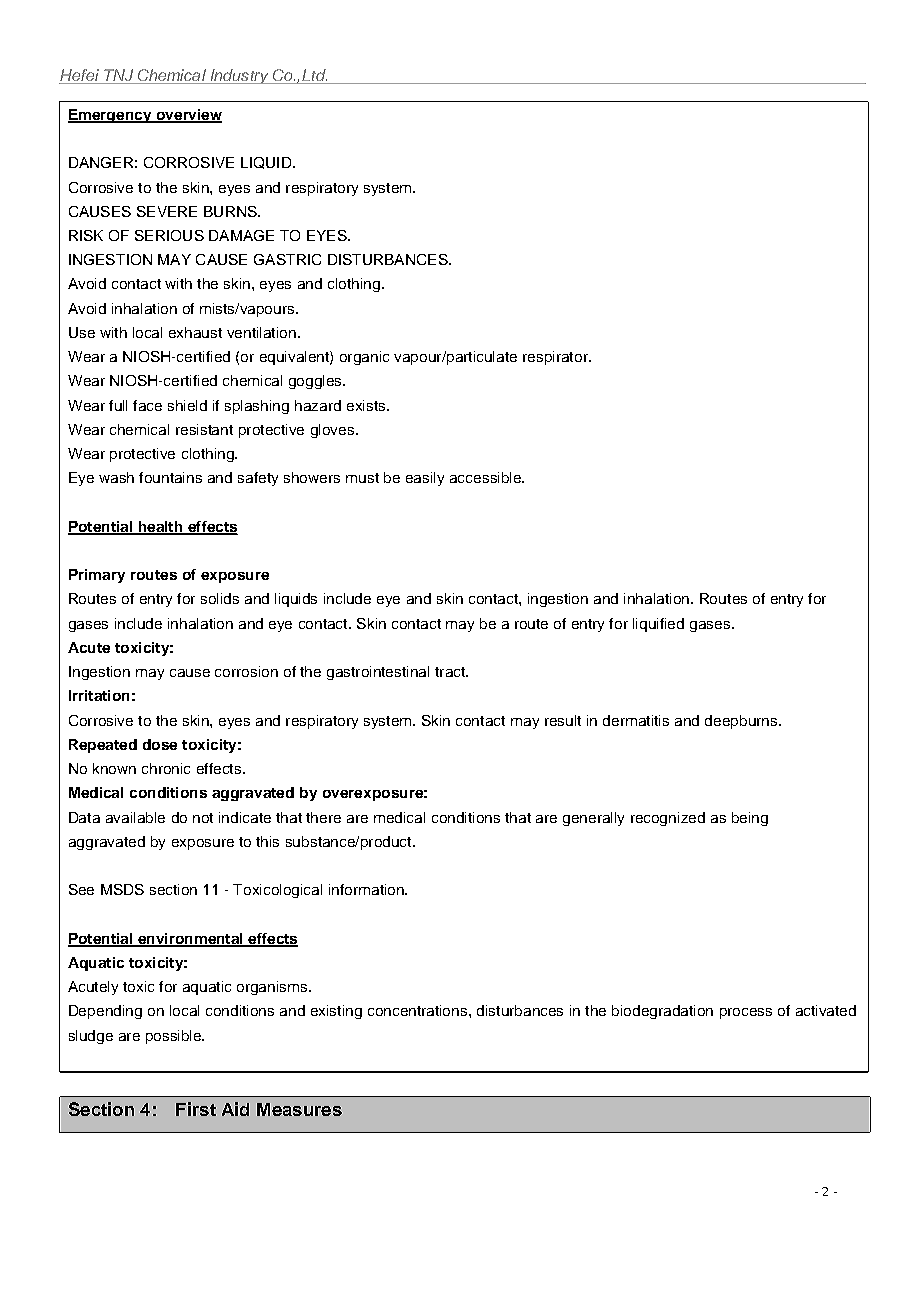 The width and height of the screenshot is (924, 1308). Describe the element at coordinates (196, 1109) in the screenshot. I see `First` at that location.
